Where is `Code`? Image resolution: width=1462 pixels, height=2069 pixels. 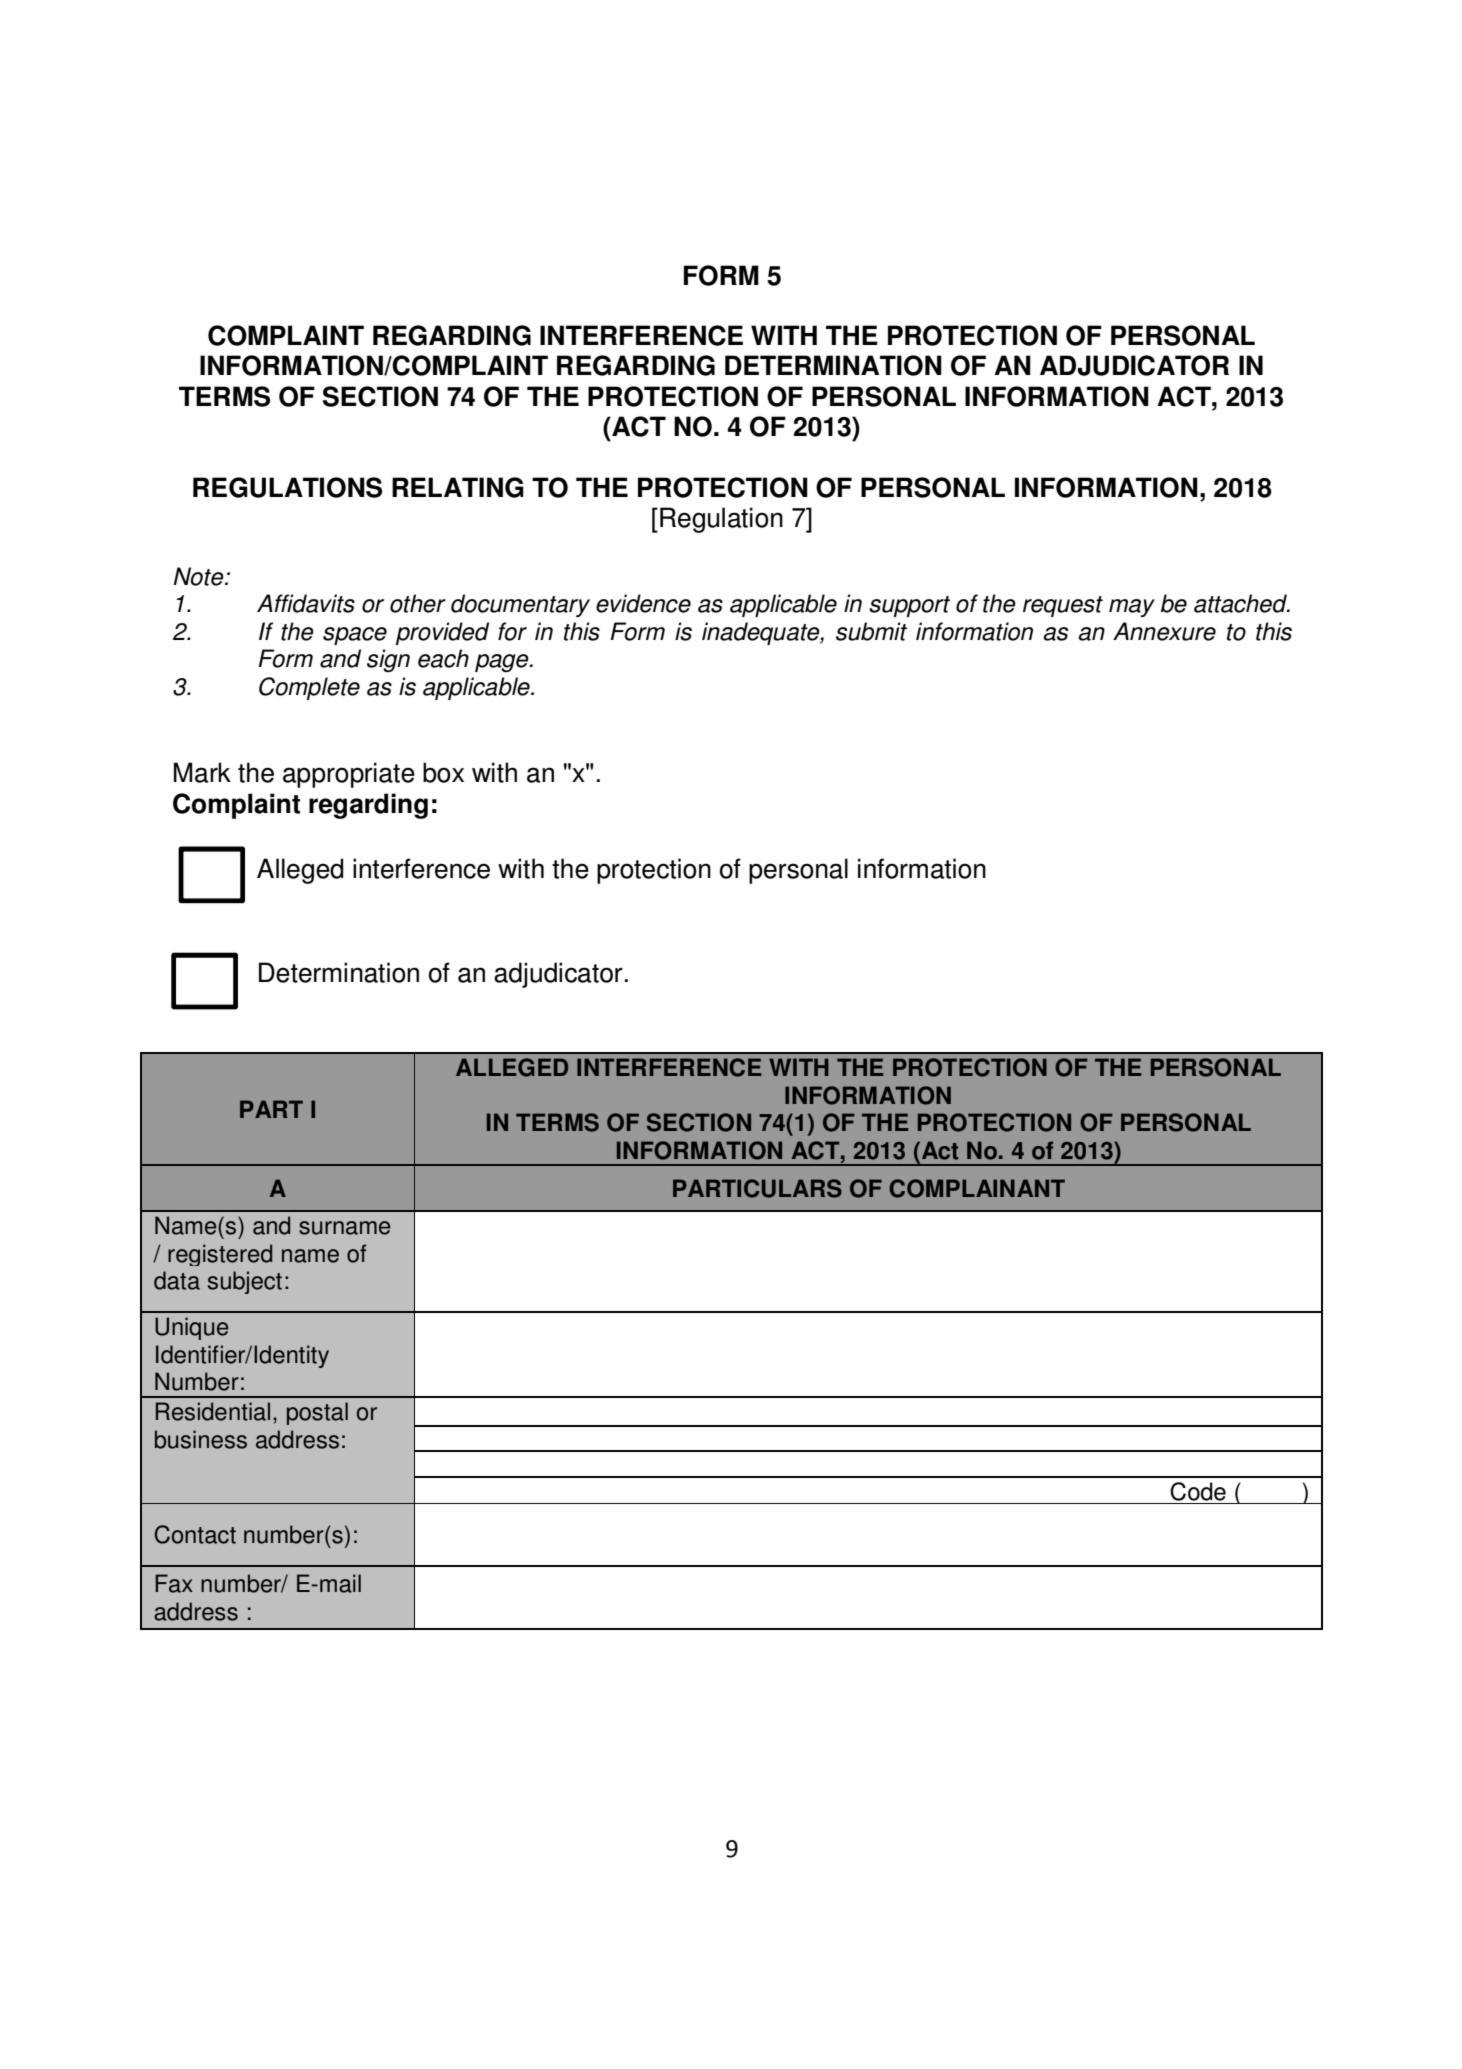 Code is located at coordinates (1198, 1491).
